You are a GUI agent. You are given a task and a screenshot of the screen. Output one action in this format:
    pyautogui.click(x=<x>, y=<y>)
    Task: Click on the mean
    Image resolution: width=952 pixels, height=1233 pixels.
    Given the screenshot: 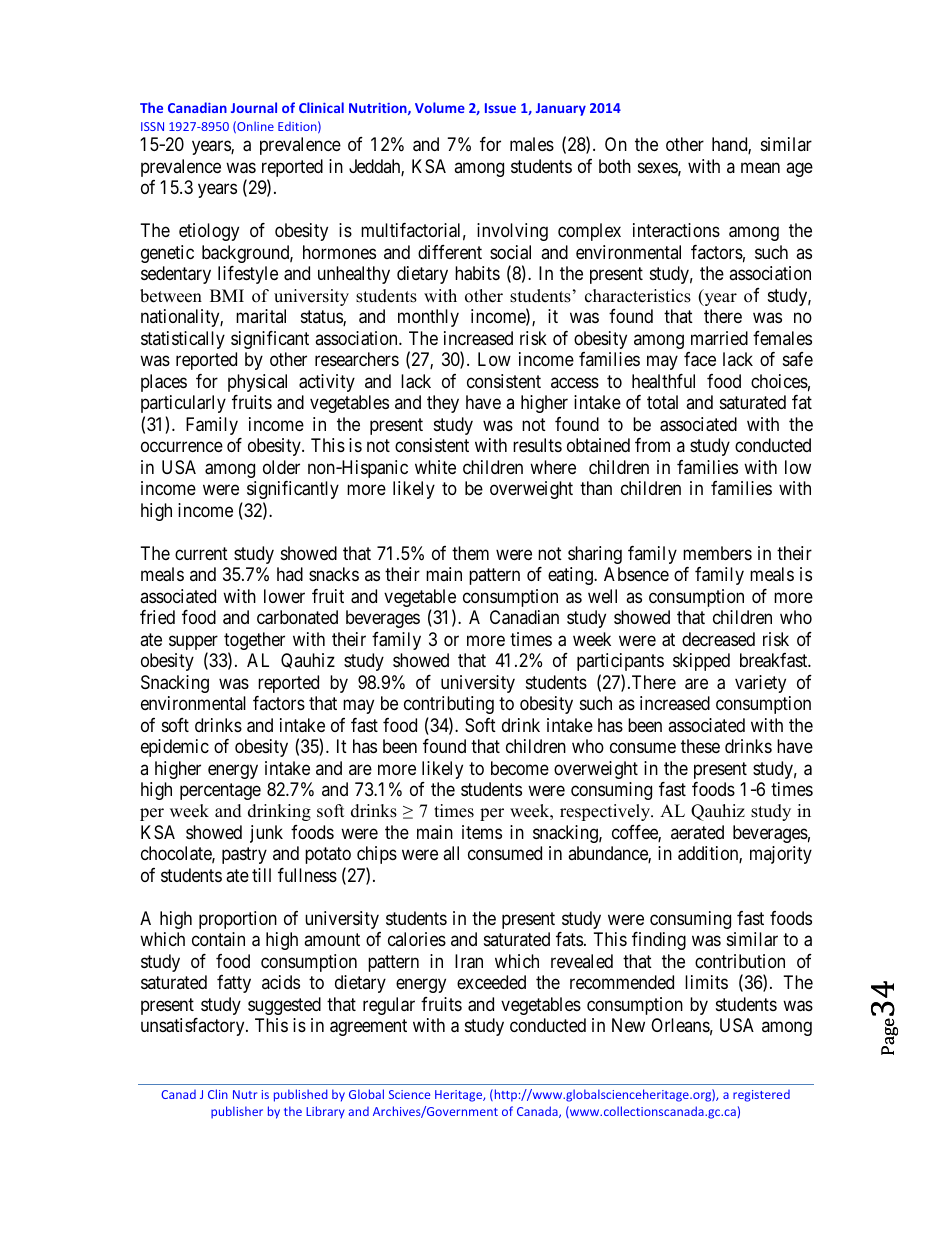 What is the action you would take?
    pyautogui.click(x=760, y=167)
